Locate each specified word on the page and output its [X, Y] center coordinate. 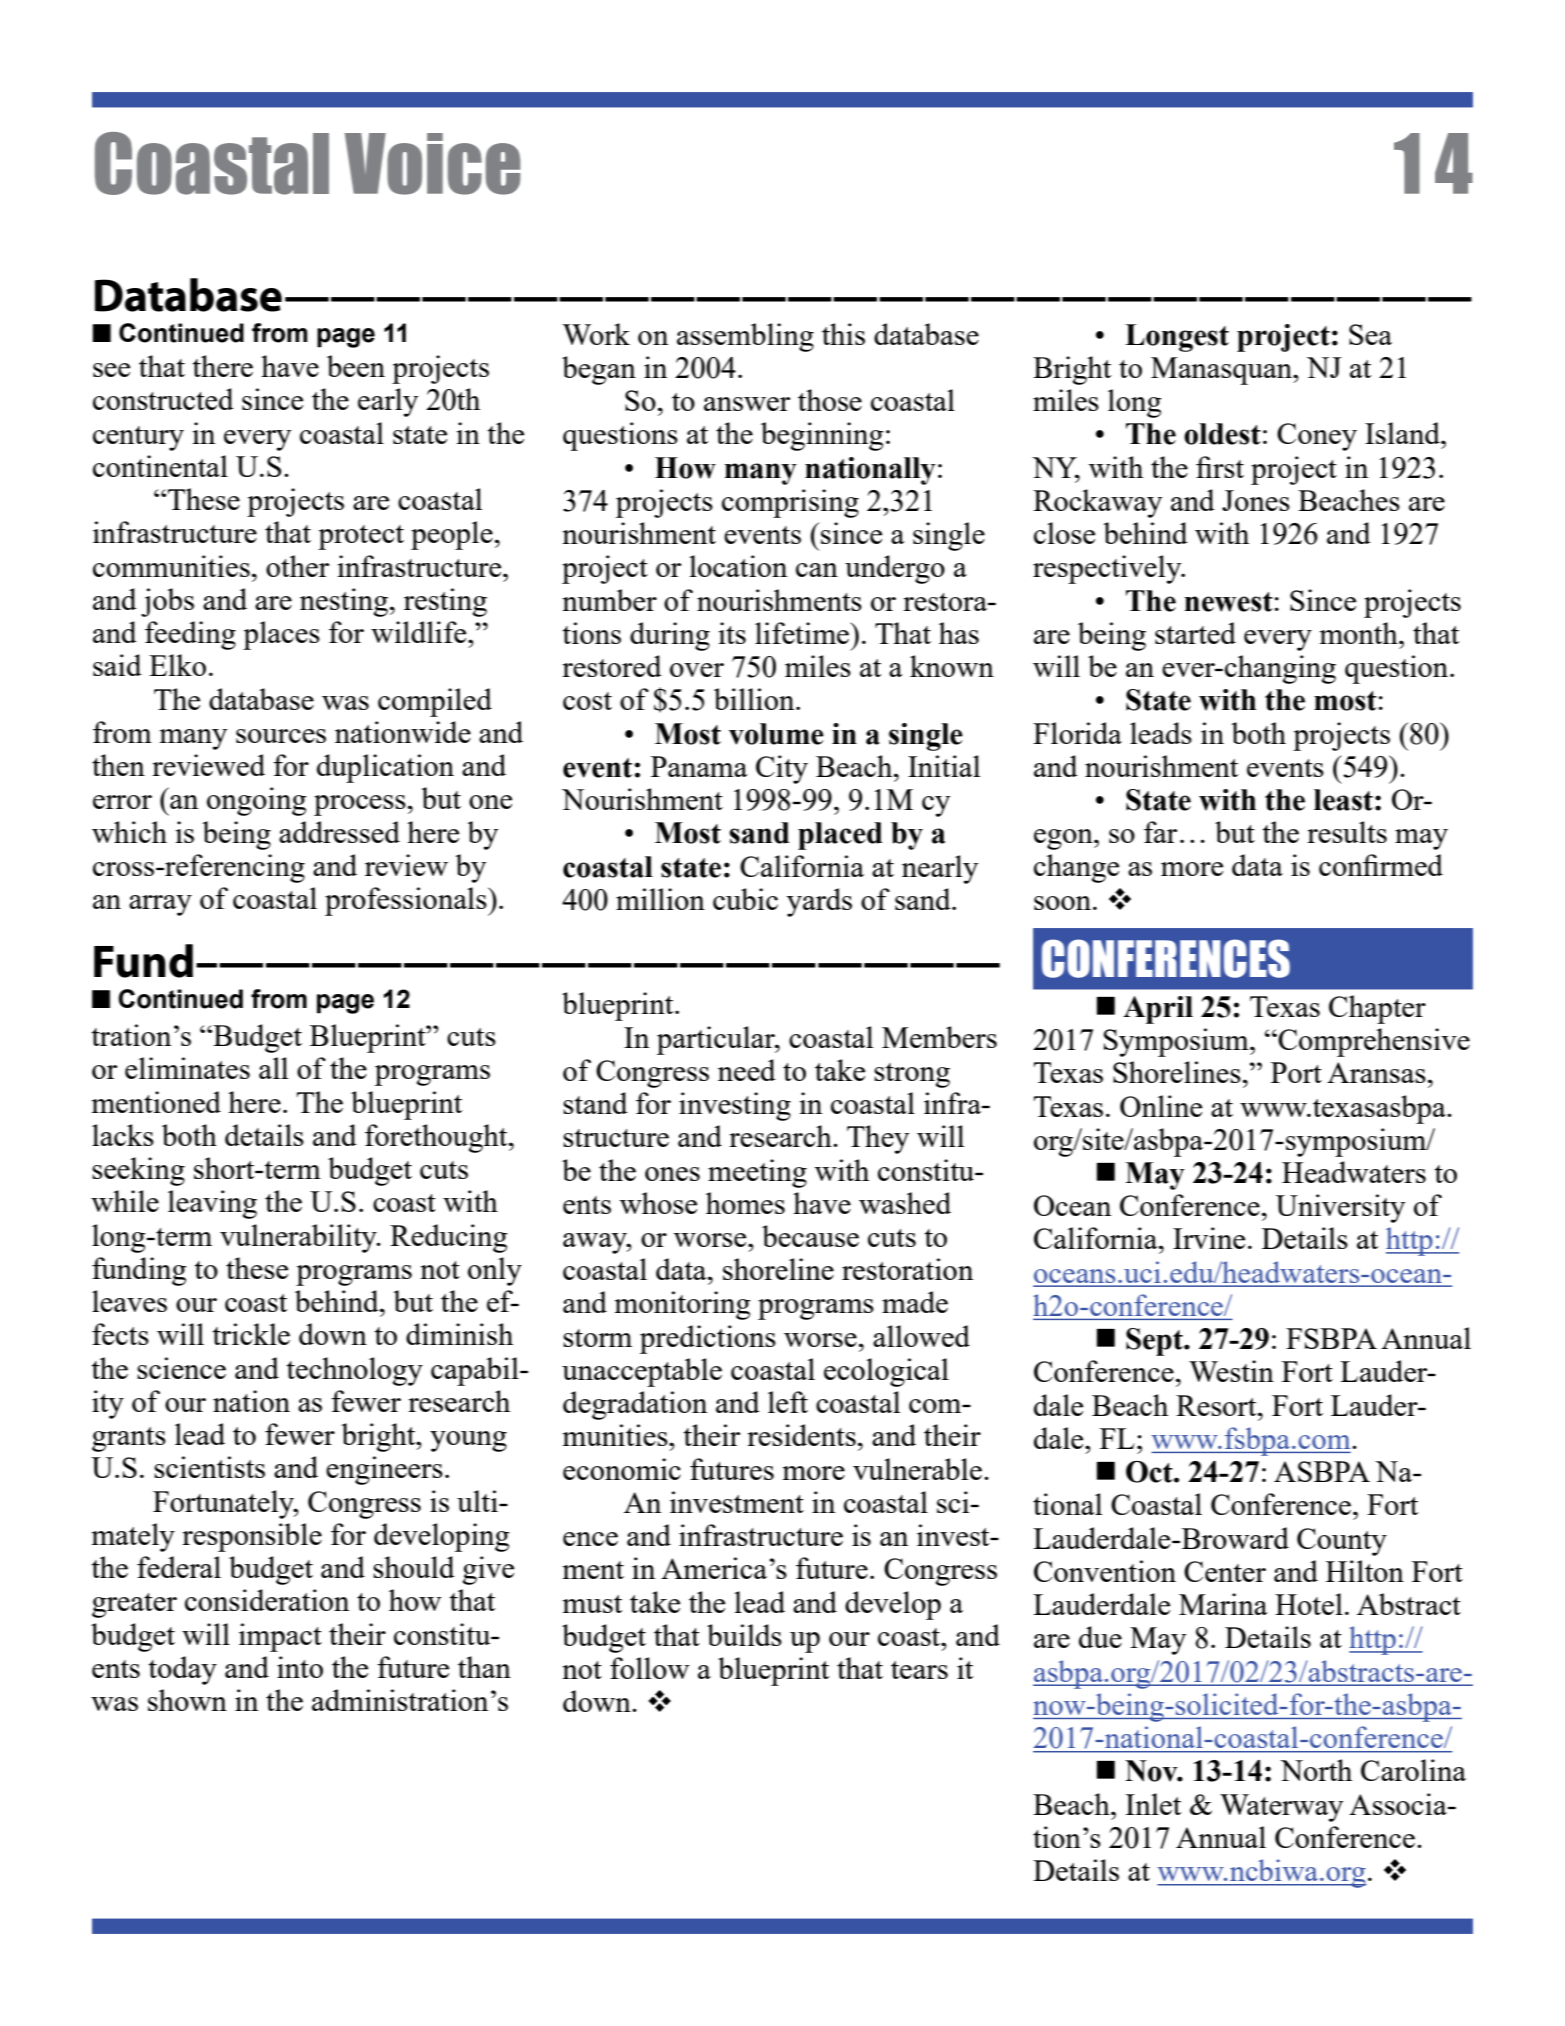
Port [1296, 1072]
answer [747, 404]
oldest [1222, 434]
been [356, 366]
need [747, 1070]
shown [187, 1700]
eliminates [187, 1068]
